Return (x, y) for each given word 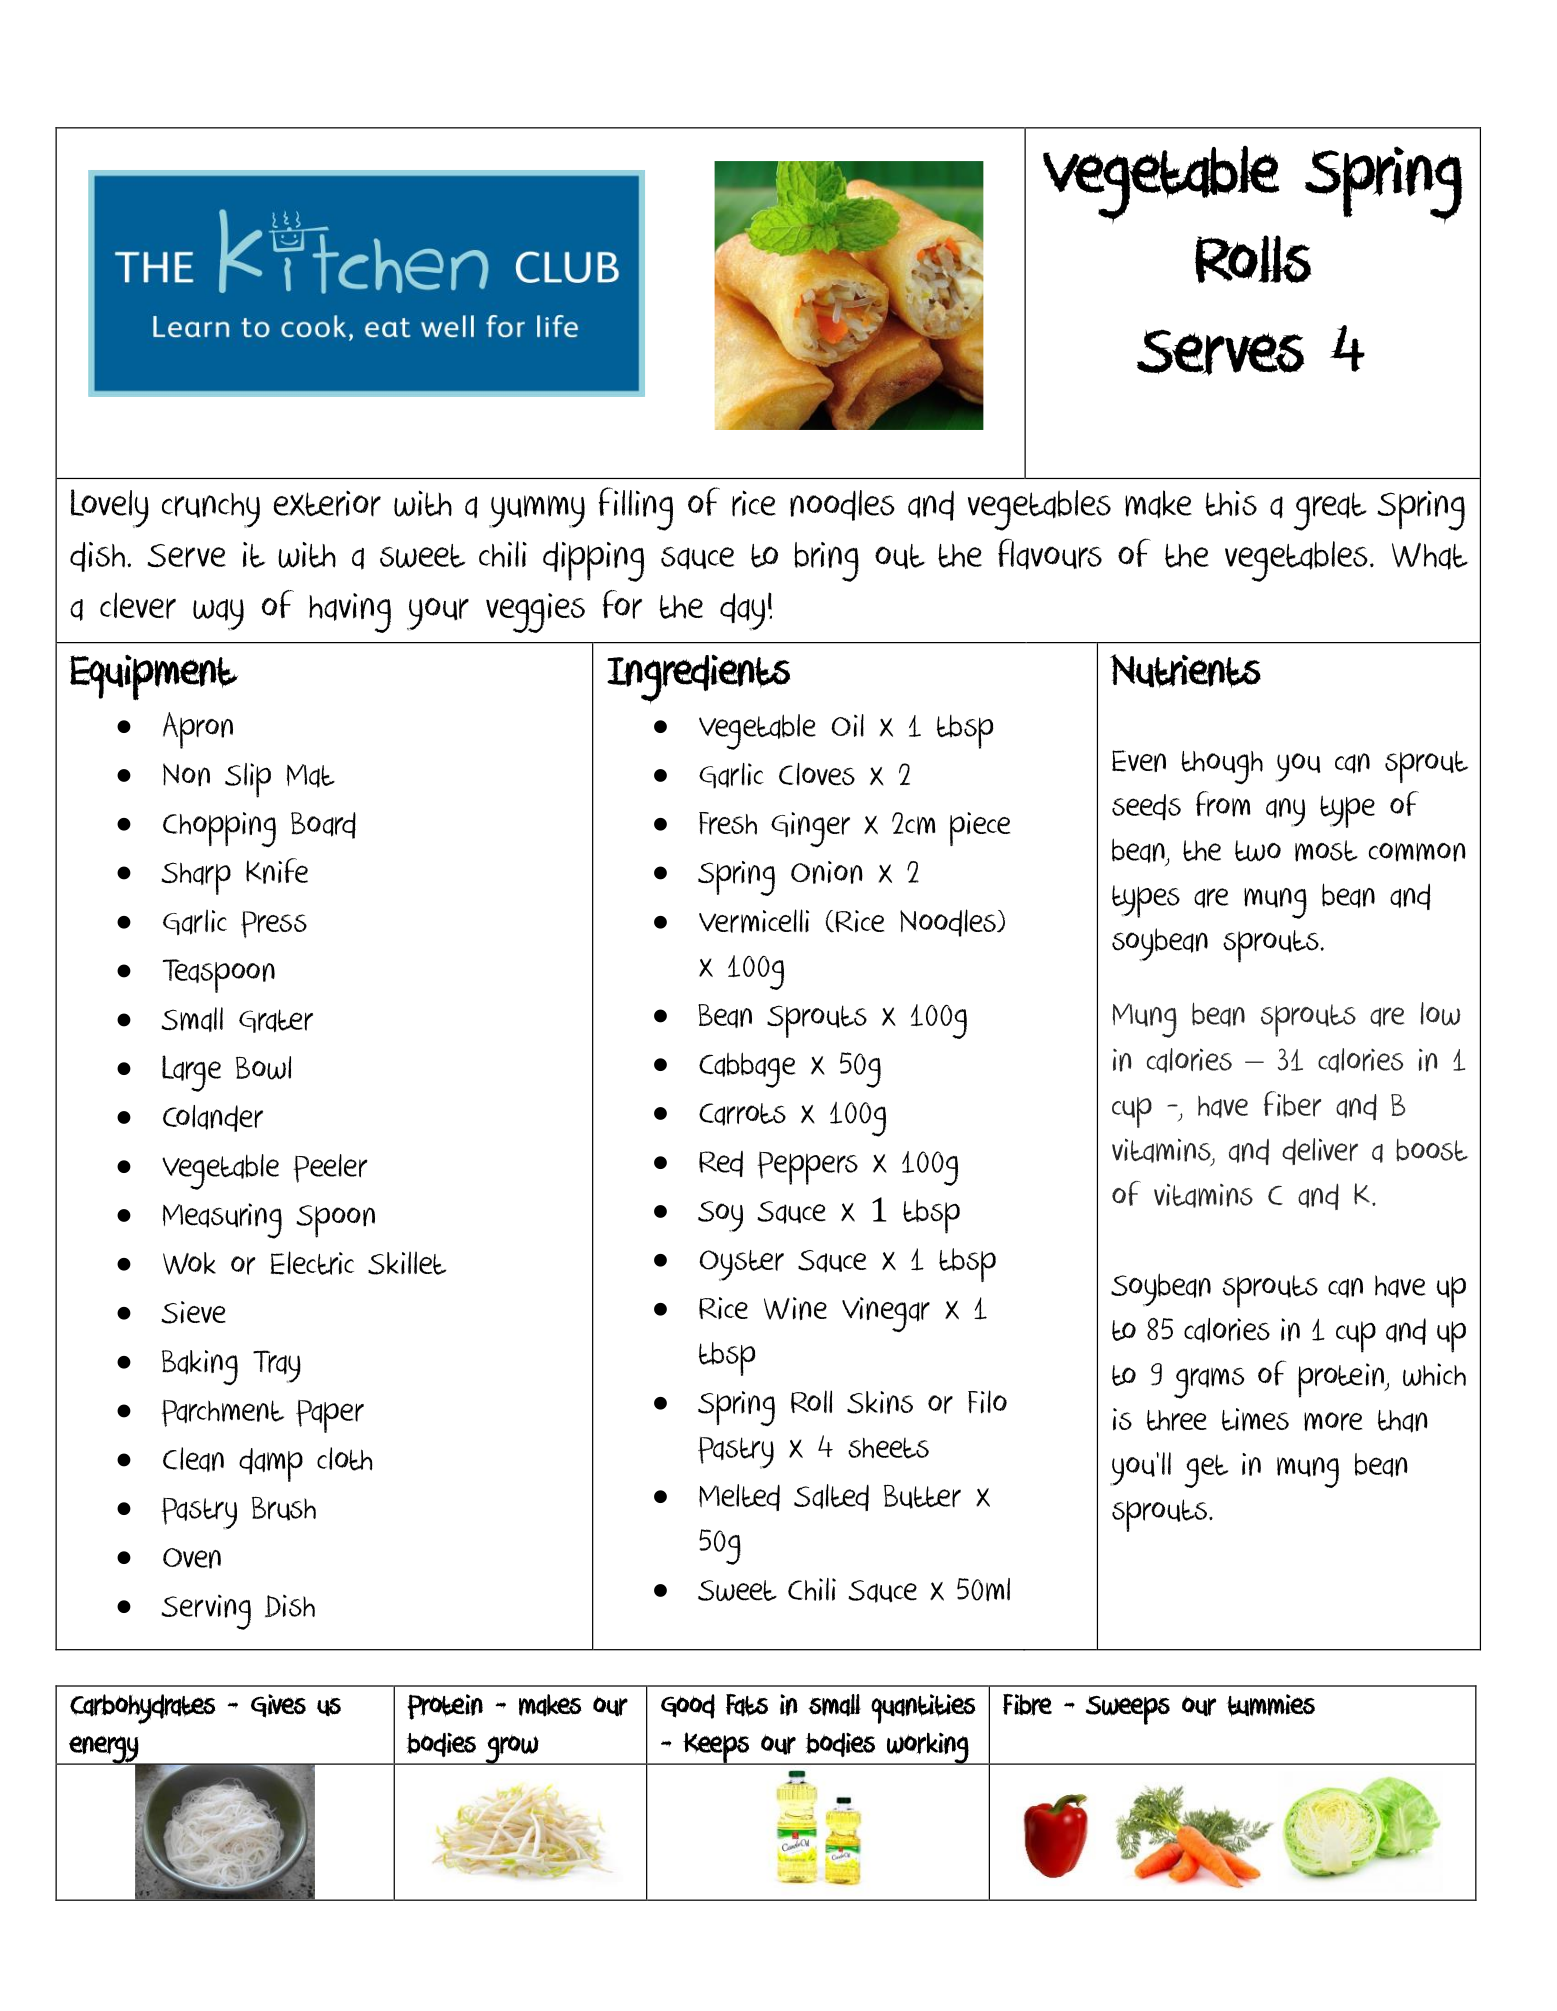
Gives (278, 1706)
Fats (747, 1705)
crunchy (211, 510)
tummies (1271, 1705)
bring (827, 562)
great (1330, 511)
